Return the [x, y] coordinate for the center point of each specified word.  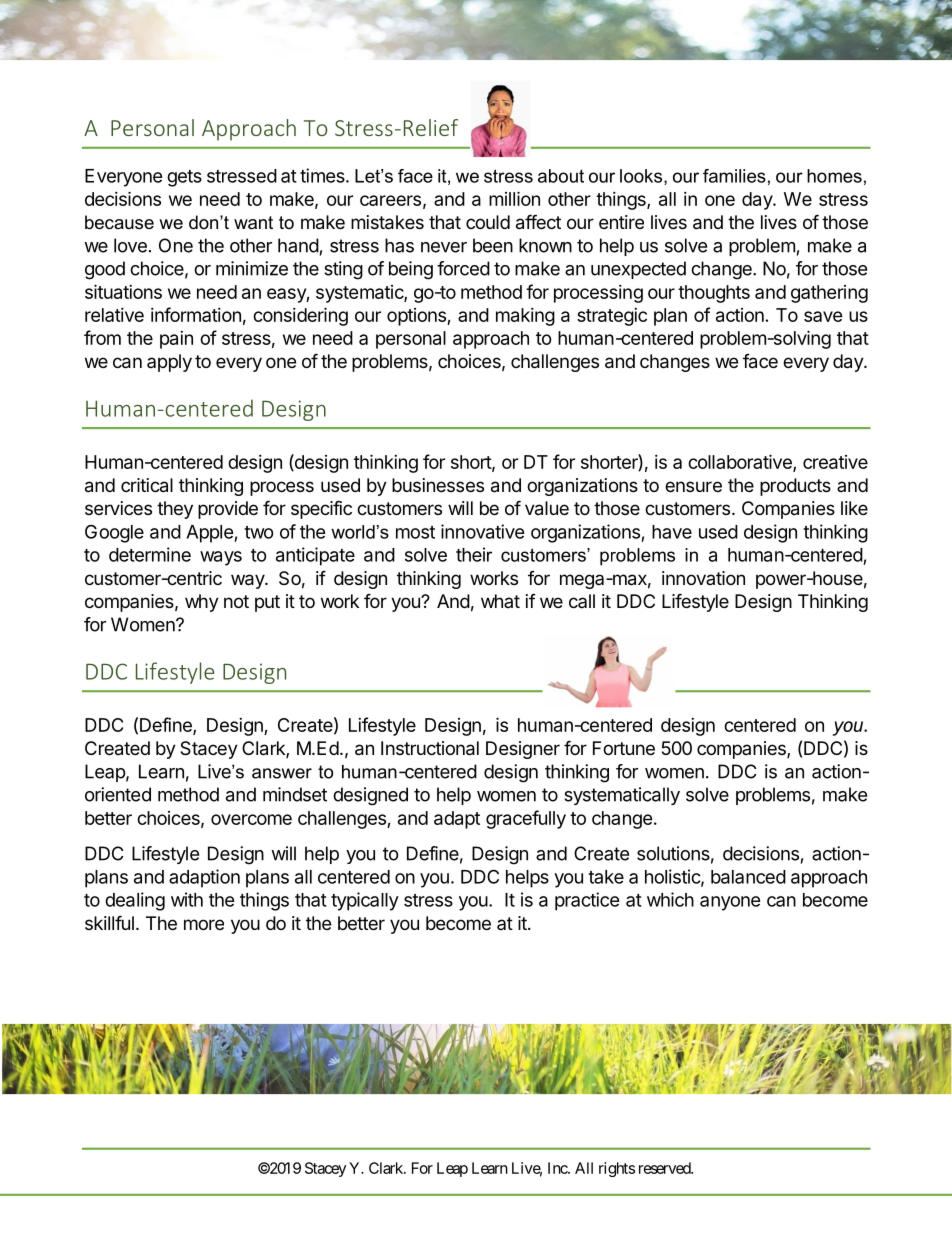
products [795, 487]
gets [184, 178]
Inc [558, 1168]
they [175, 510]
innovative [483, 531]
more [204, 924]
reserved [665, 1168]
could [488, 222]
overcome [251, 819]
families [734, 176]
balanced [748, 877]
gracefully [526, 819]
